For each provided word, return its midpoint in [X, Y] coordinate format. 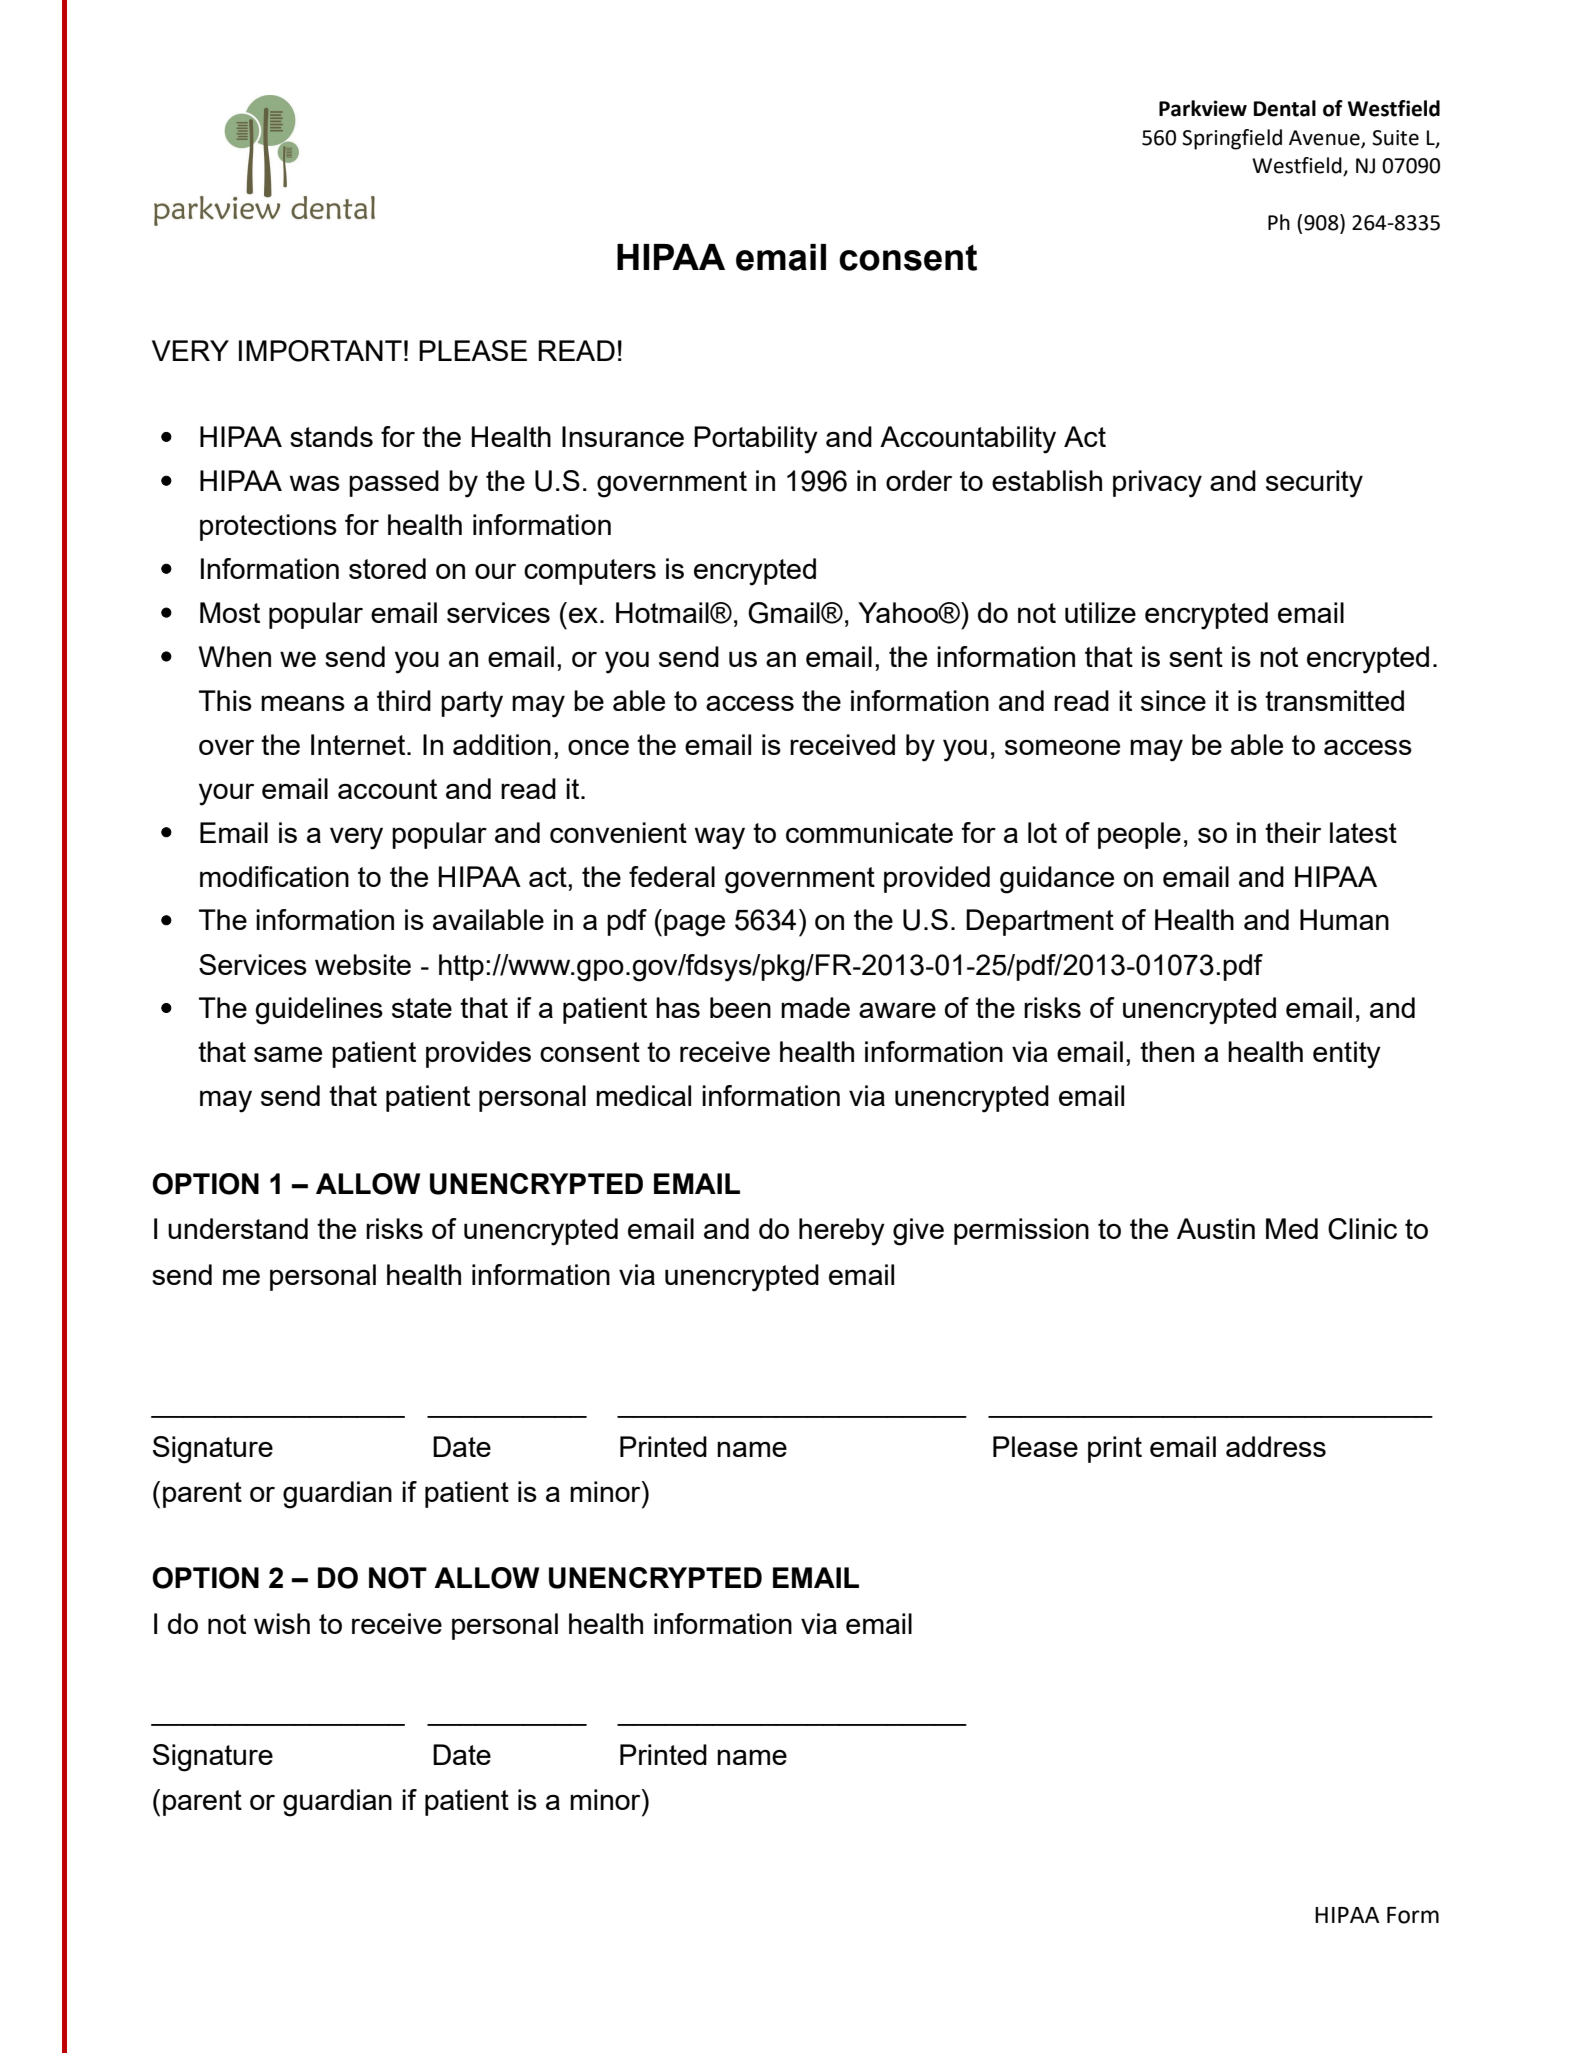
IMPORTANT [320, 351]
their [1293, 832]
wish [282, 1623]
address [1276, 1446]
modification [274, 876]
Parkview [1203, 108]
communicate [869, 832]
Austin [1216, 1228]
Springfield [1232, 139]
